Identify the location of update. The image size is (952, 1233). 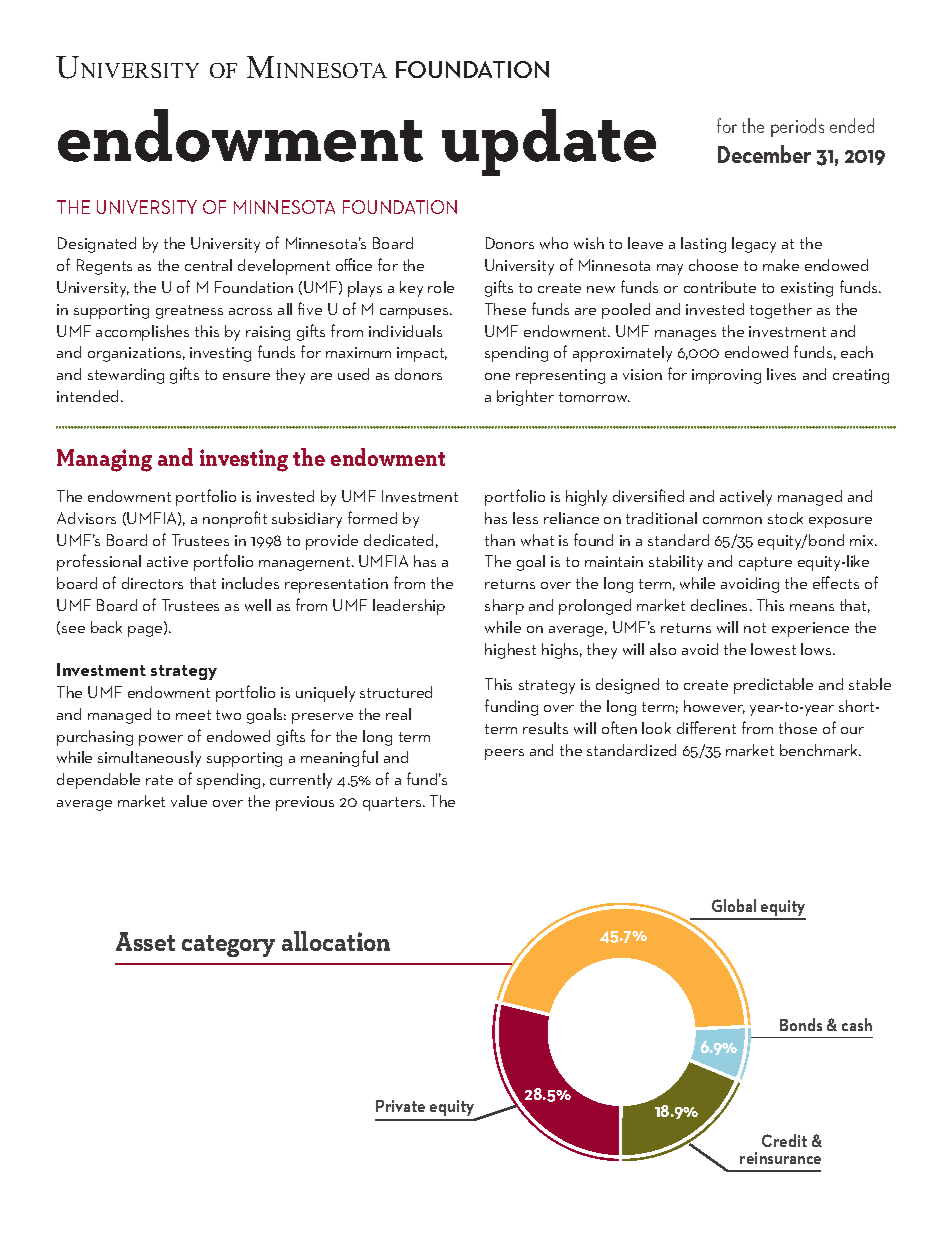
(549, 142).
